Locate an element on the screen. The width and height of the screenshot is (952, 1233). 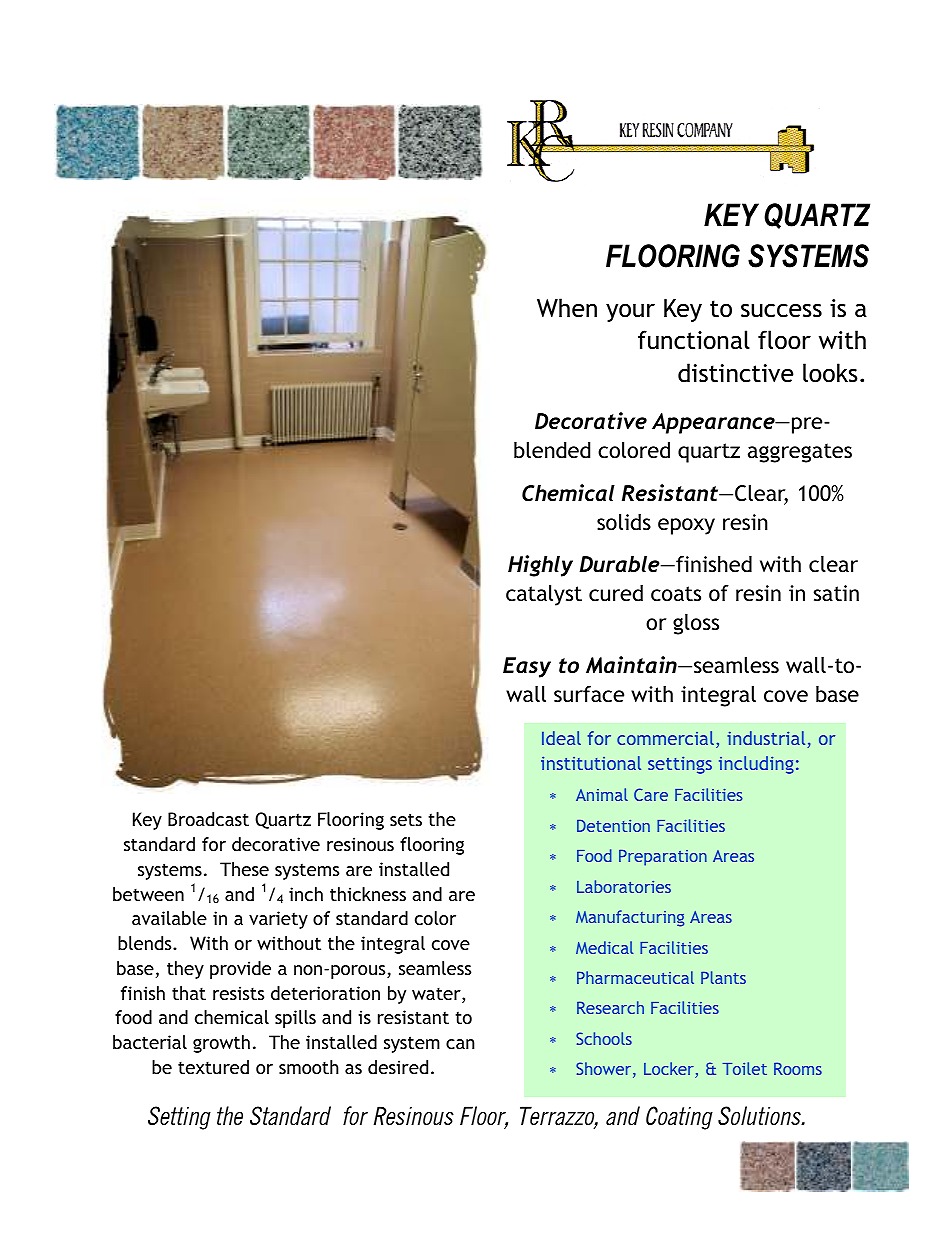
textured is located at coordinates (213, 1067).
